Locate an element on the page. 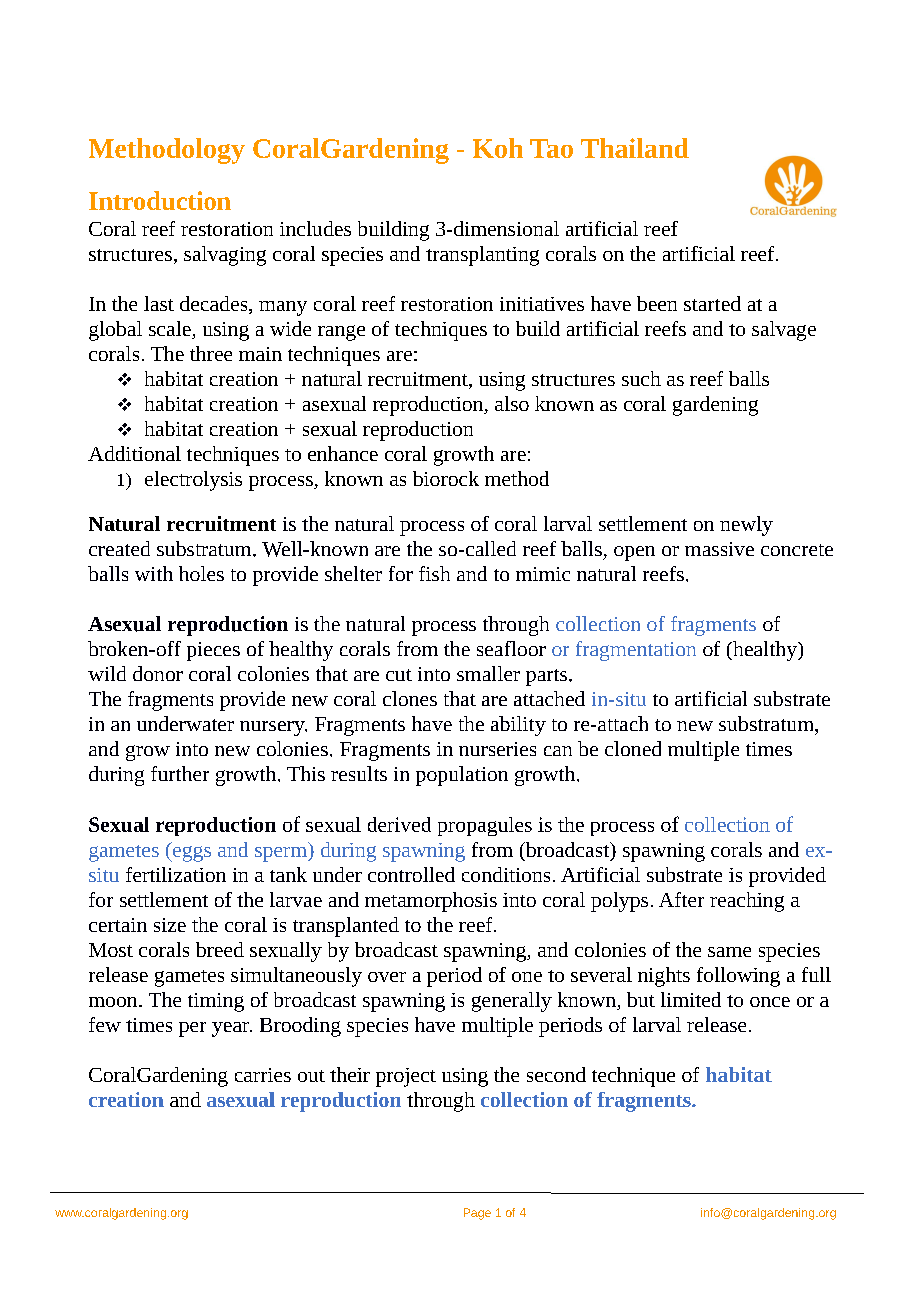 Image resolution: width=924 pixels, height=1308 pixels. Thailand is located at coordinates (635, 148).
